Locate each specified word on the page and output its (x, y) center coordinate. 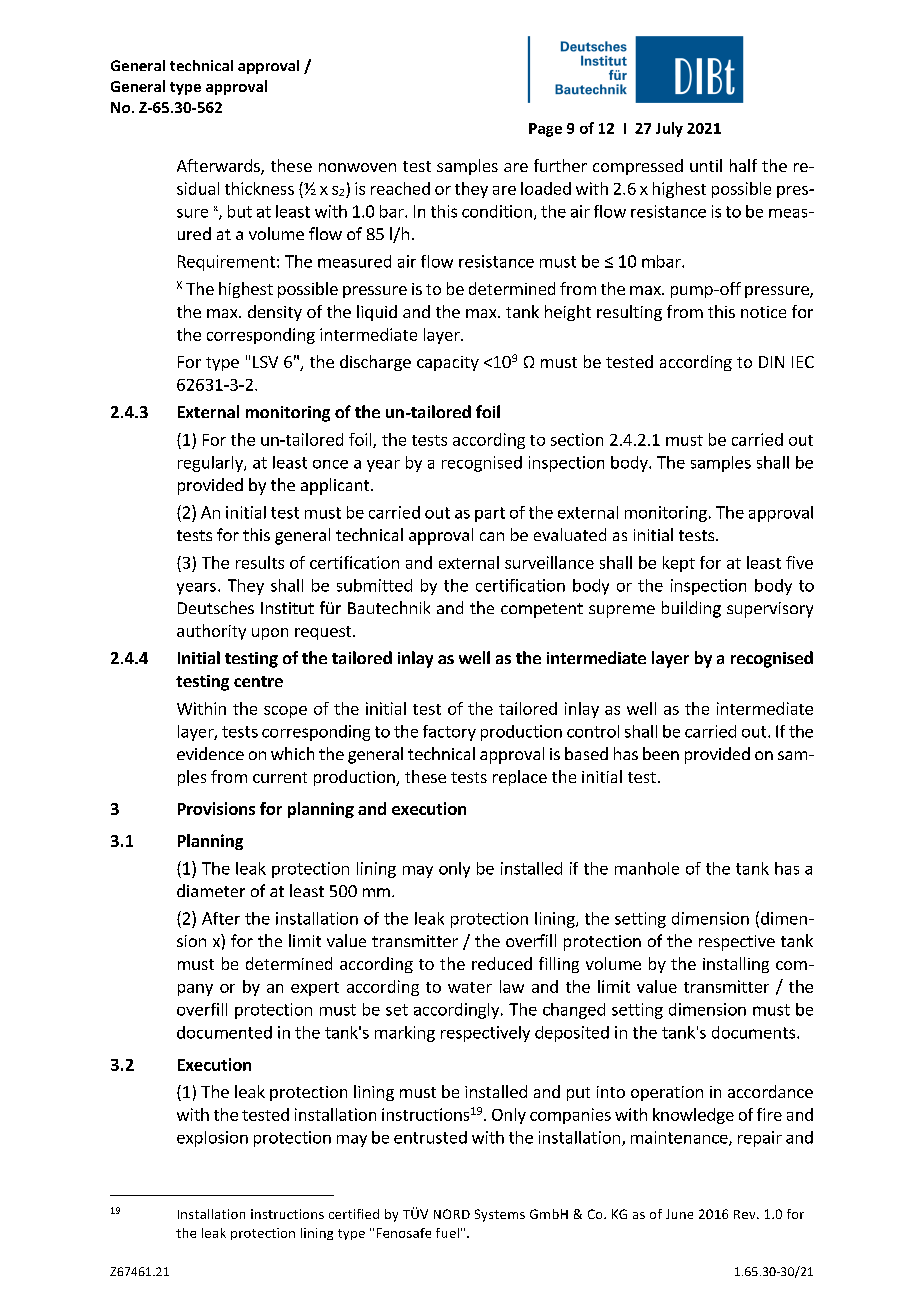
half (743, 165)
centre (258, 681)
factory (449, 733)
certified (354, 1214)
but (240, 211)
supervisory (770, 610)
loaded (546, 188)
